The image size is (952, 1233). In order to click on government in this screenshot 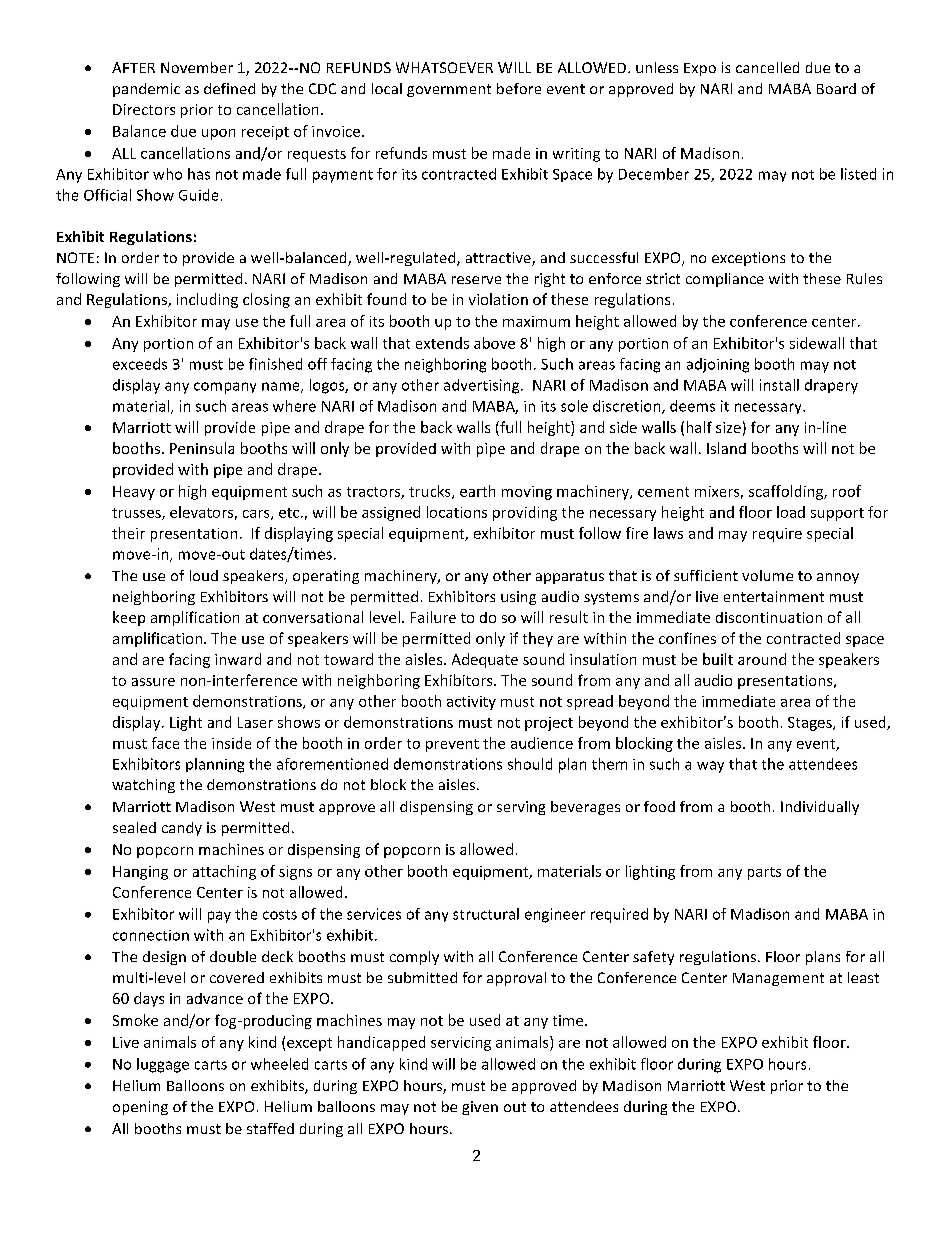, I will do `click(449, 90)`.
